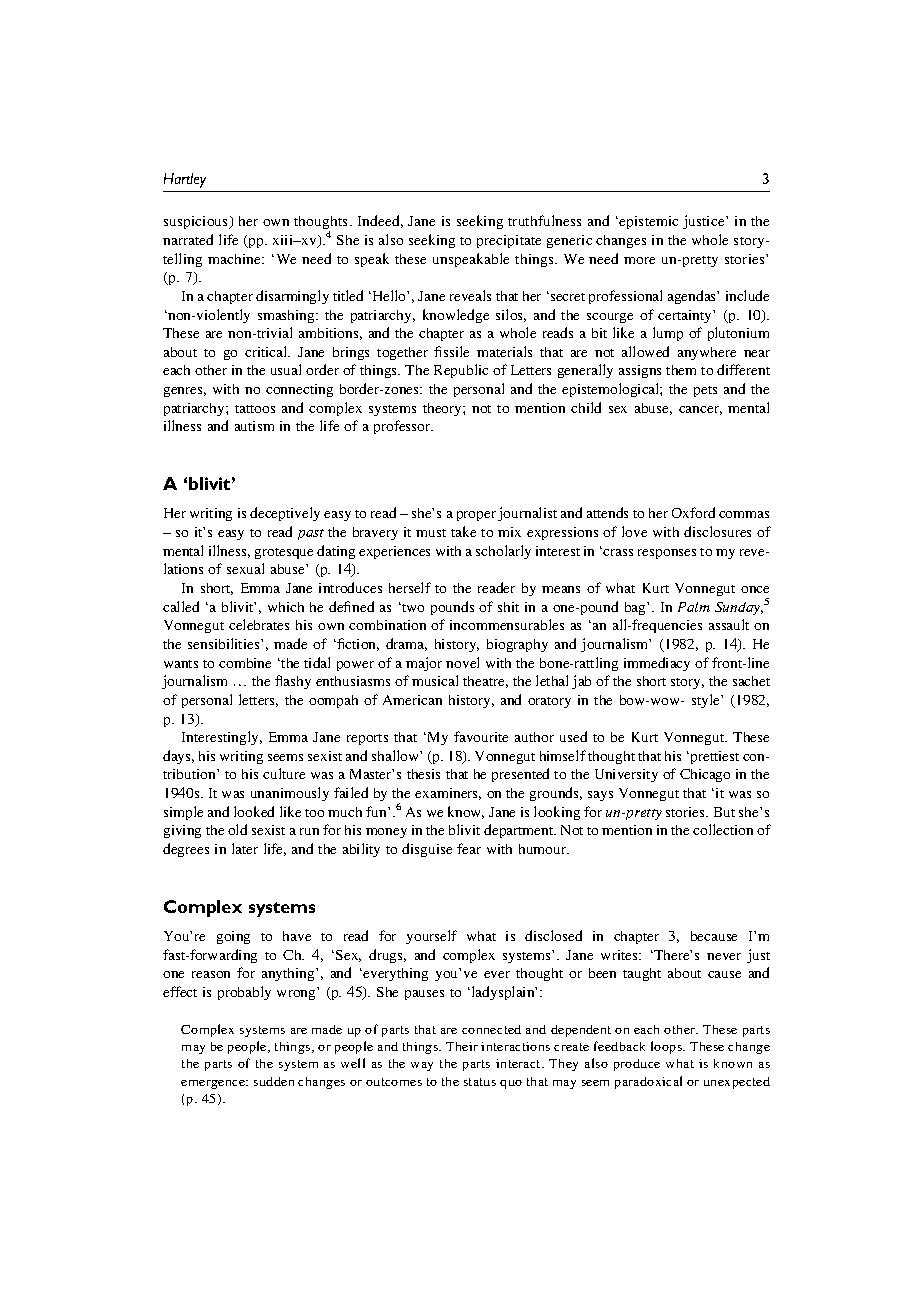 This page has height=1308, width=924. I want to click on novel, so click(462, 662).
